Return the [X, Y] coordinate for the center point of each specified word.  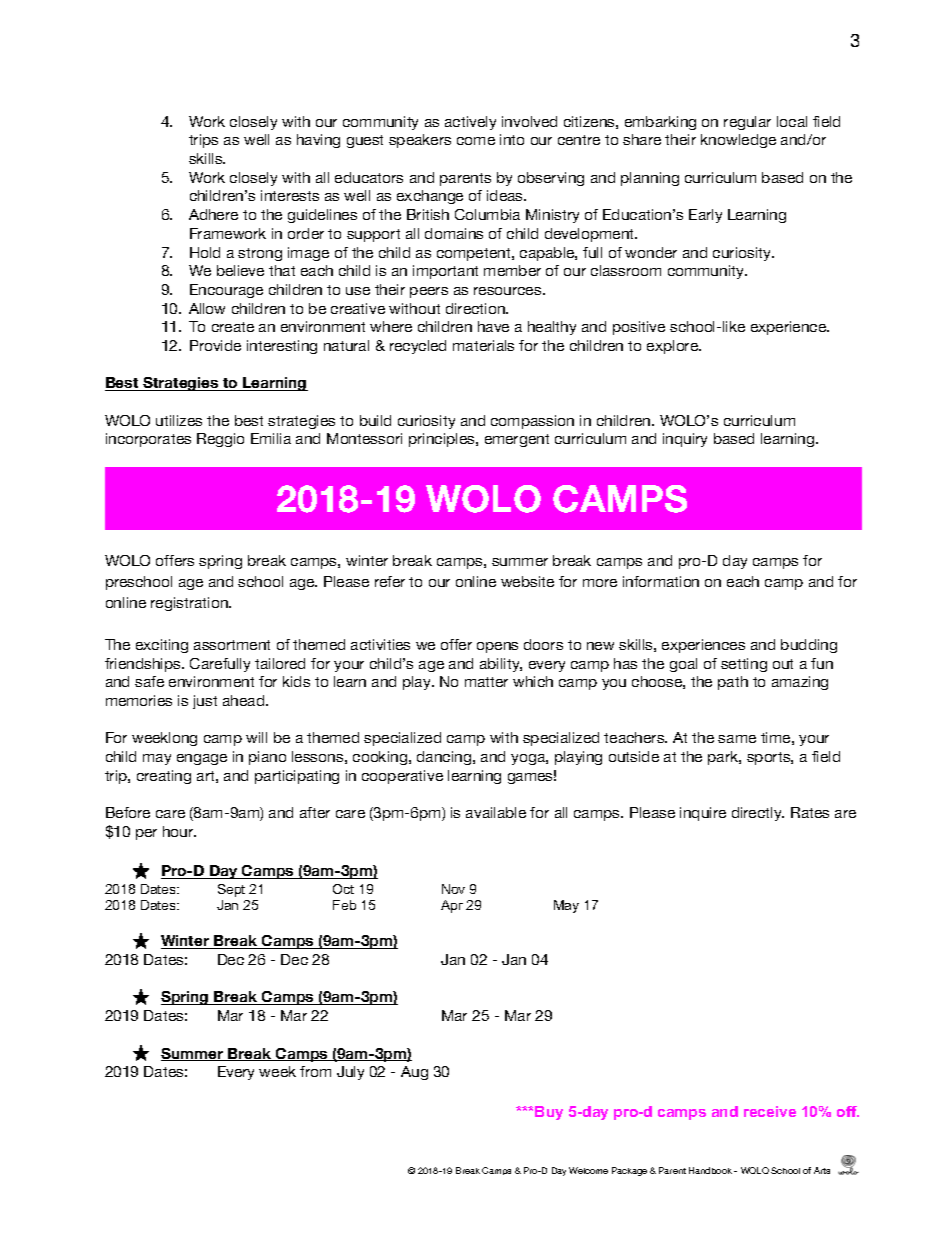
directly [758, 814]
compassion [532, 422]
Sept [231, 890]
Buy [549, 1113]
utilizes [179, 420]
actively [470, 123]
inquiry [685, 440]
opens [497, 647]
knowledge [738, 141]
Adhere [213, 214]
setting [744, 665]
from [315, 1071]
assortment [232, 645]
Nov [453, 889]
